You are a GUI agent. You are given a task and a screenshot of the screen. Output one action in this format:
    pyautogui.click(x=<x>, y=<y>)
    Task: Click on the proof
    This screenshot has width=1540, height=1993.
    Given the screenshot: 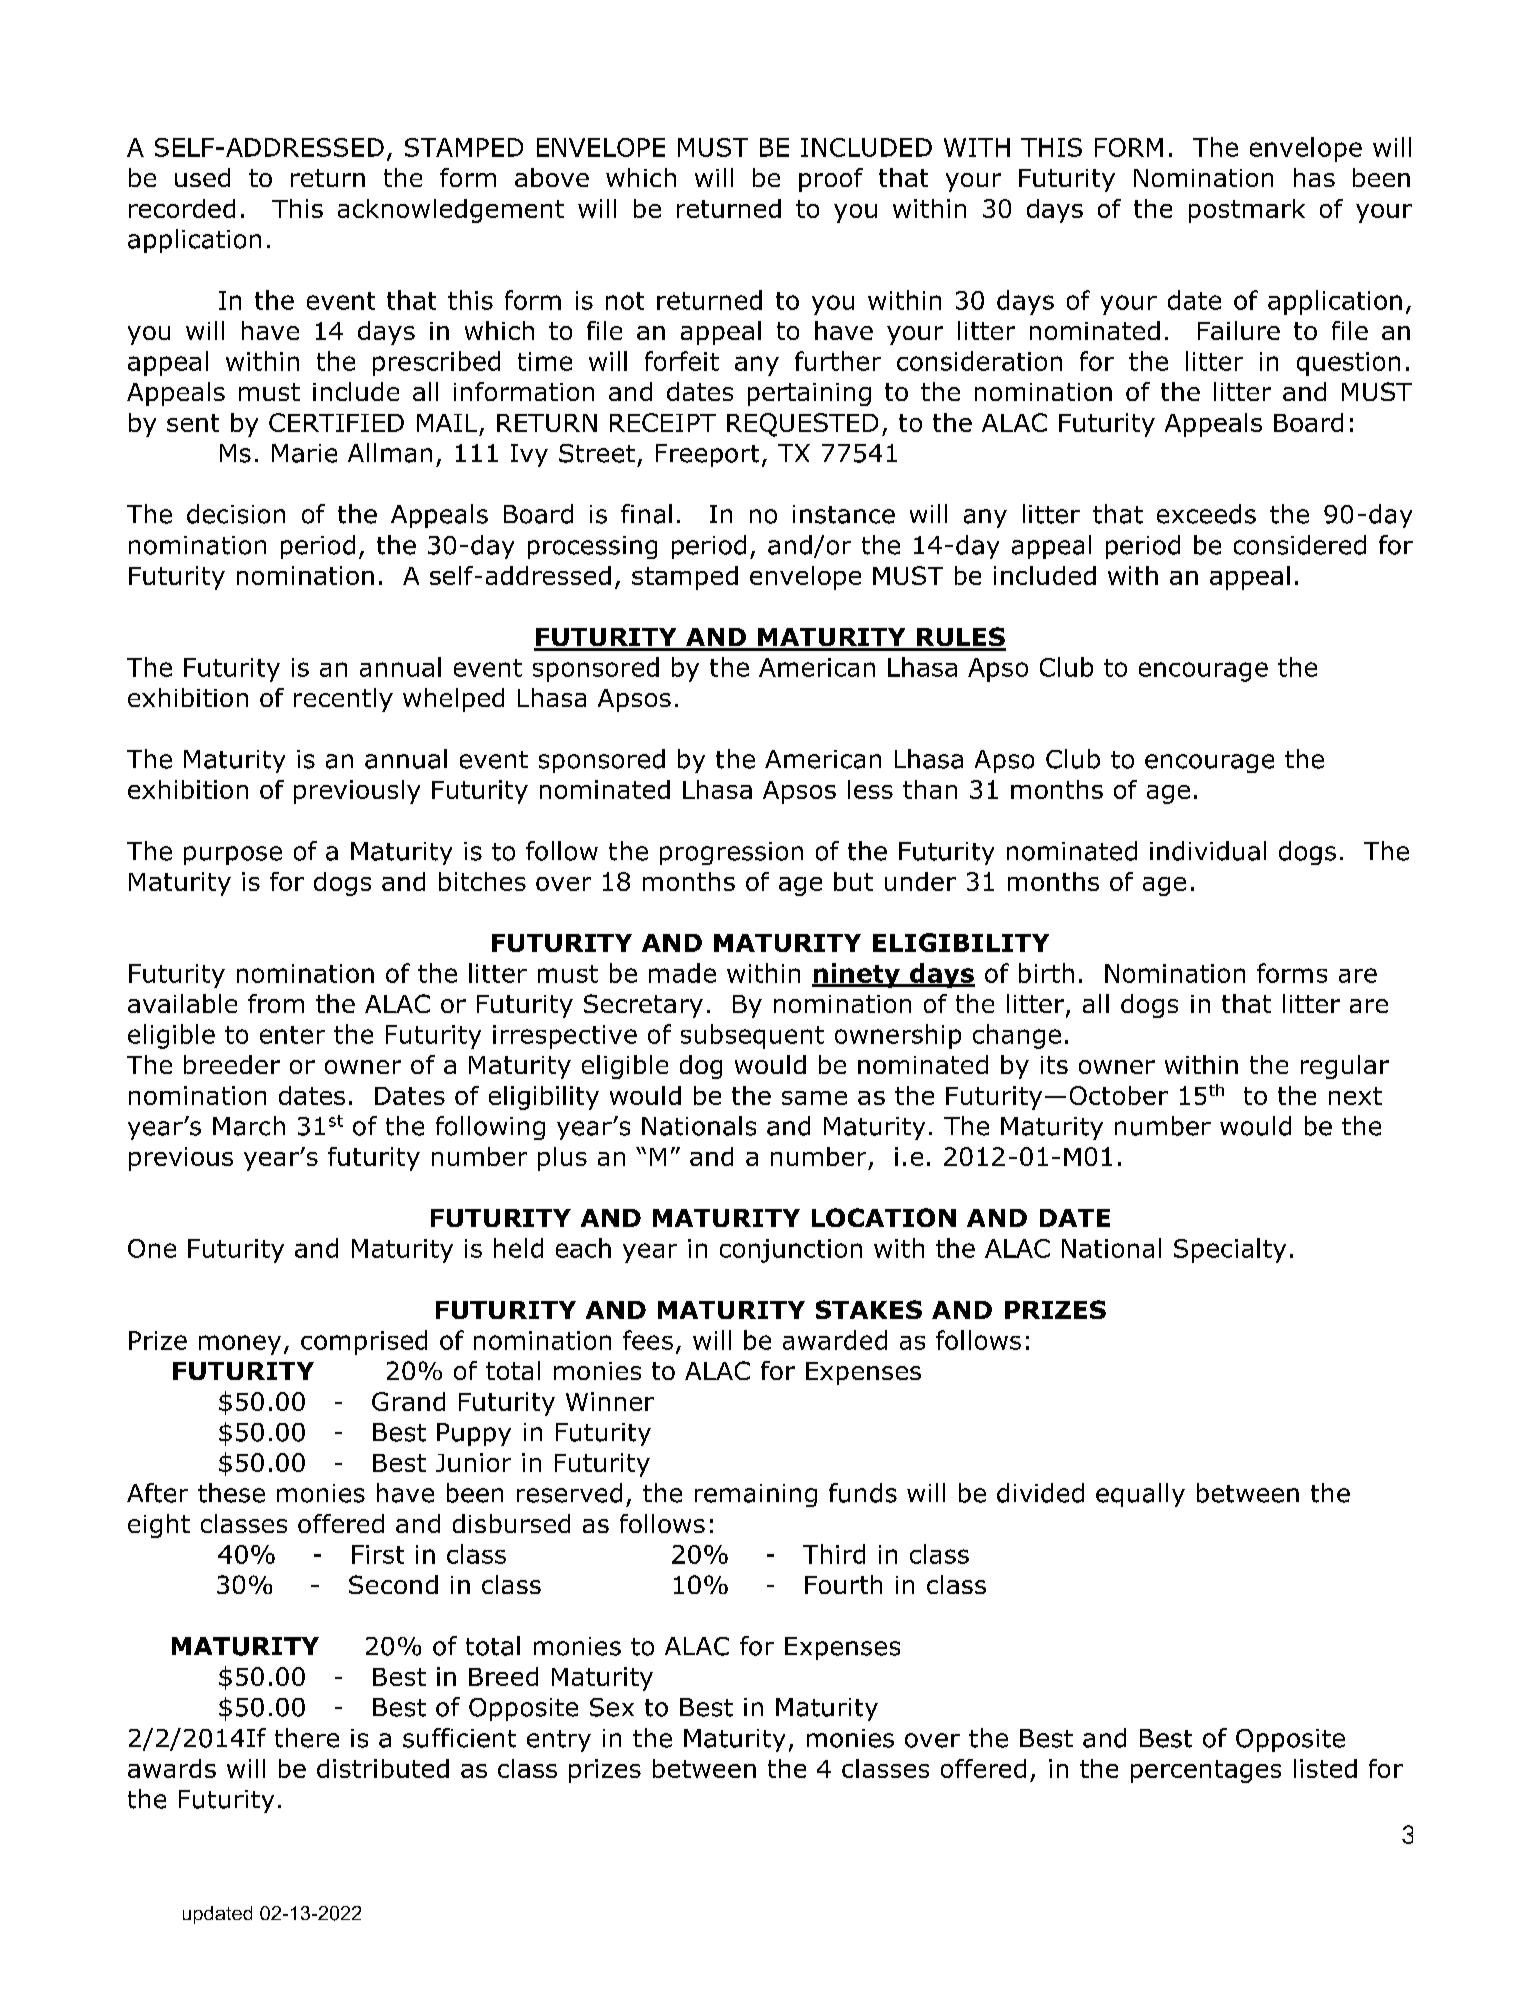 What is the action you would take?
    pyautogui.click(x=831, y=180)
